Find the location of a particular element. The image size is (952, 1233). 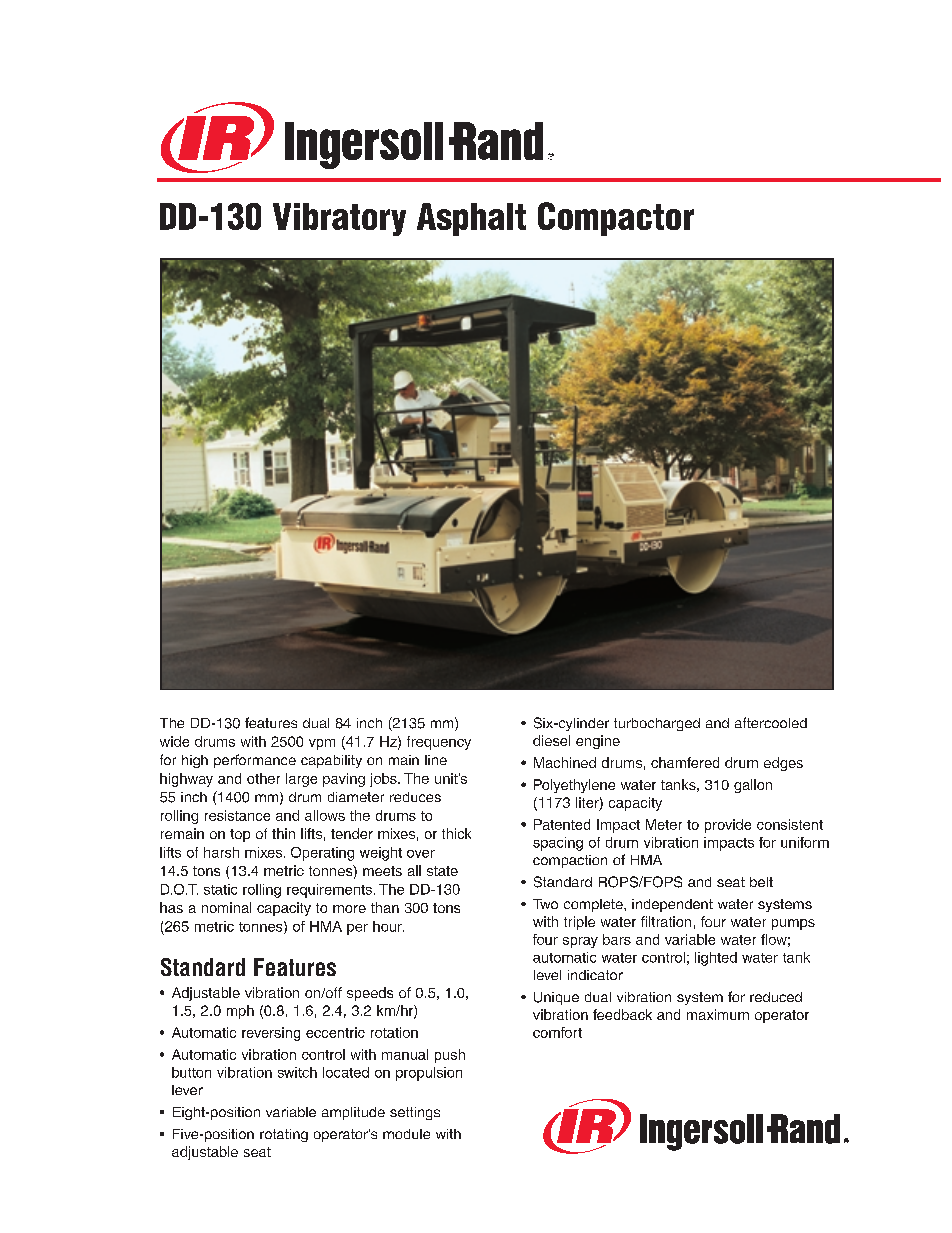

Compactor is located at coordinates (616, 219).
